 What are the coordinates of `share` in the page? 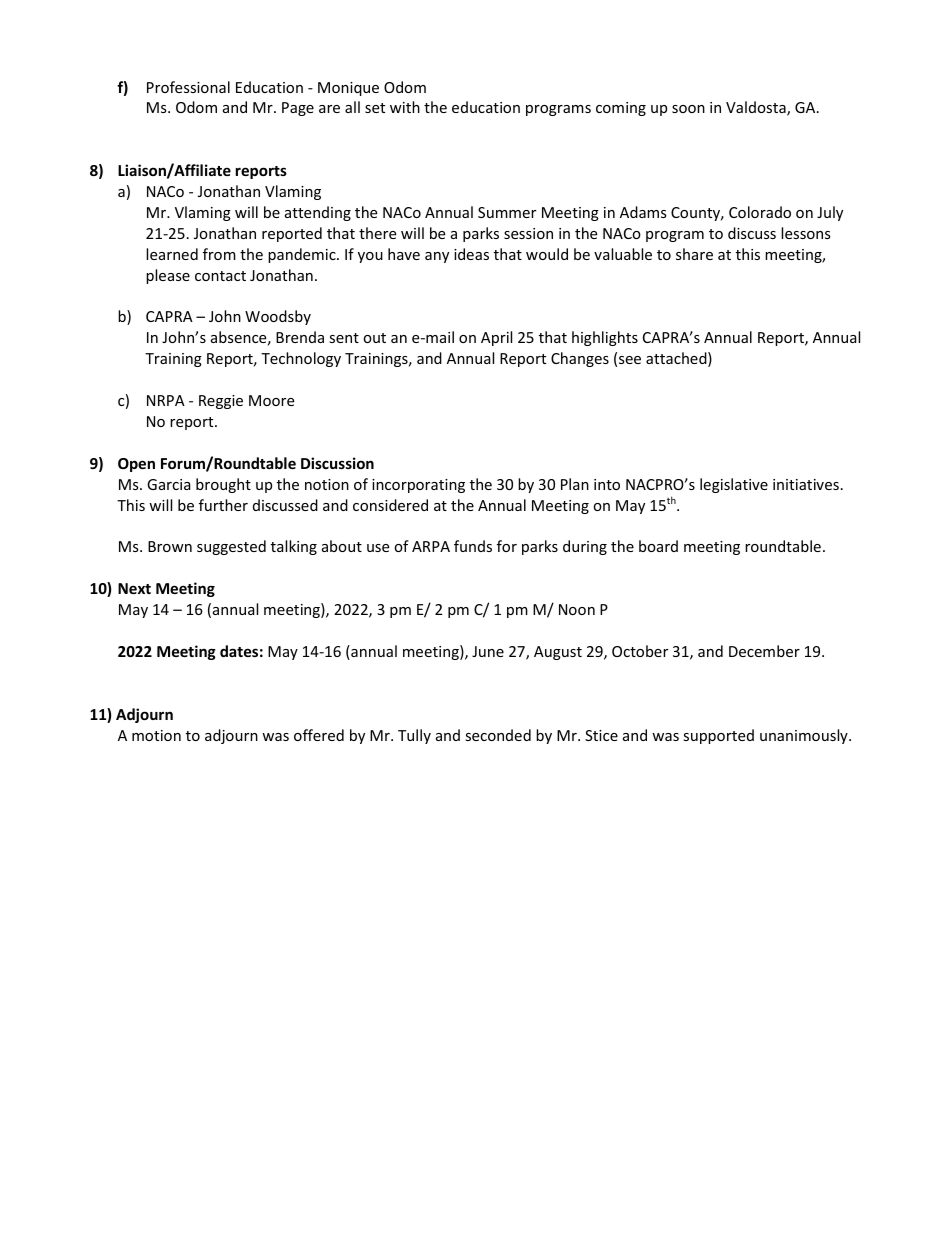 It's located at (694, 254).
